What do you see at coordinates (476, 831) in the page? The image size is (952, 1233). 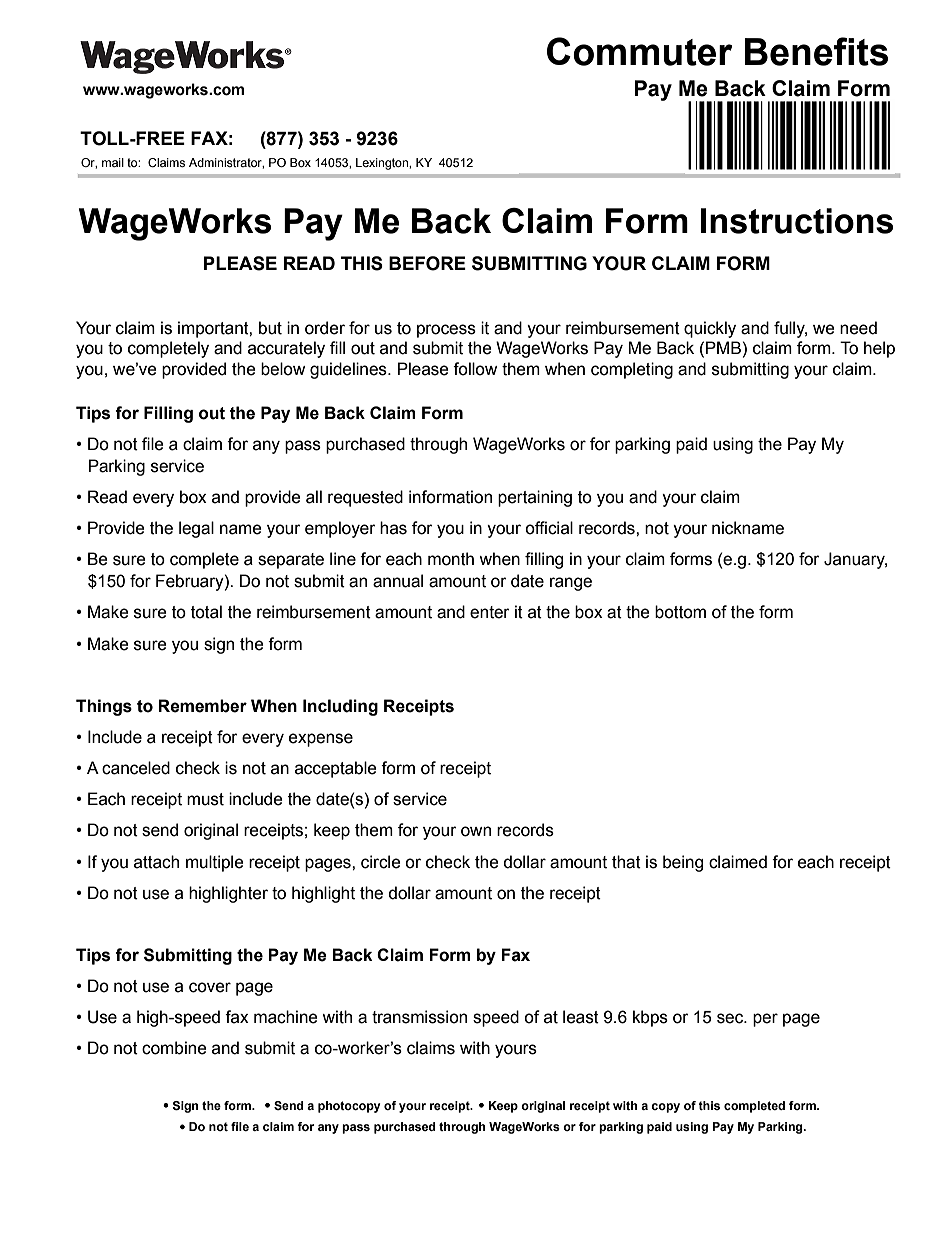 I see `own` at bounding box center [476, 831].
